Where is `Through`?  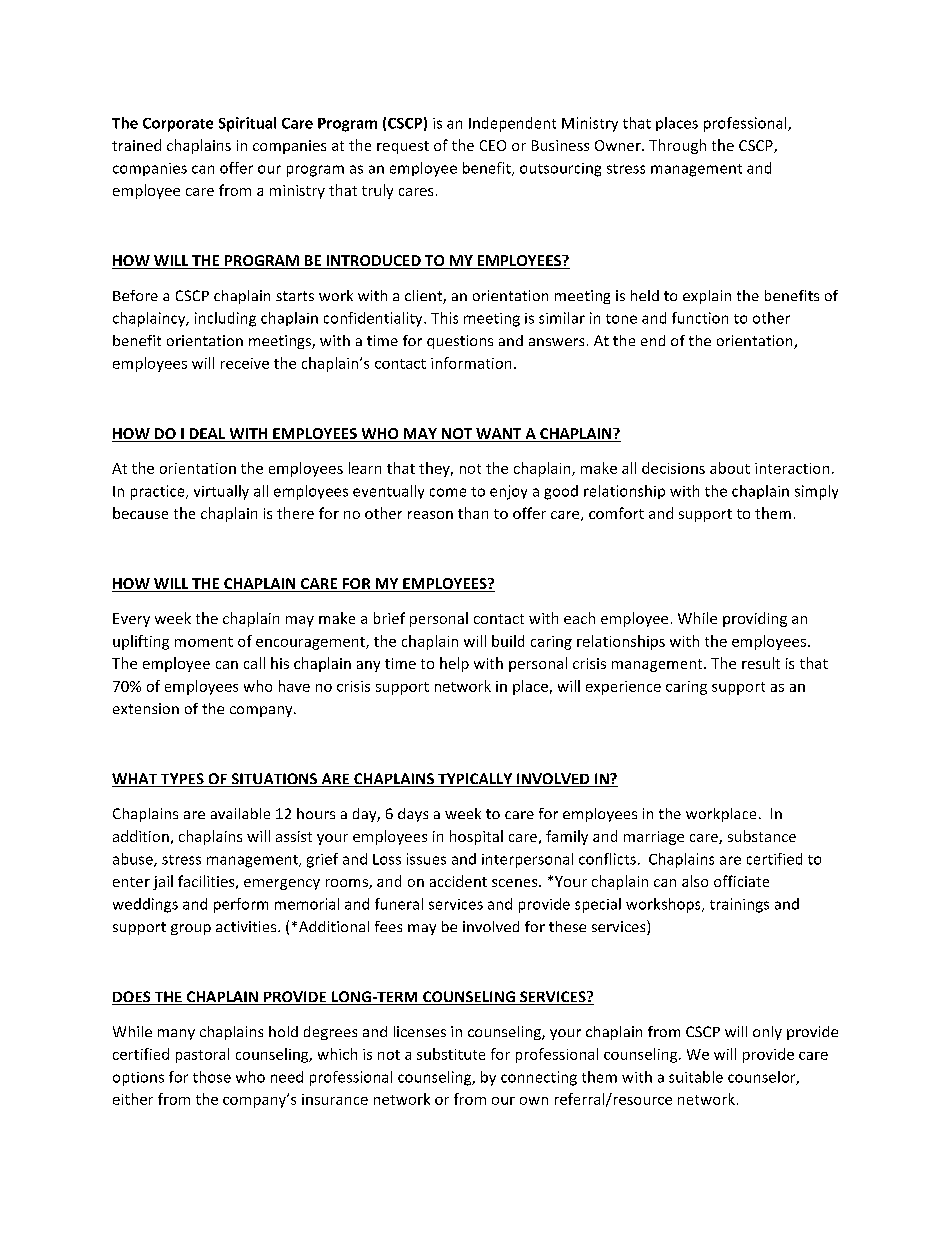
Through is located at coordinates (677, 146).
